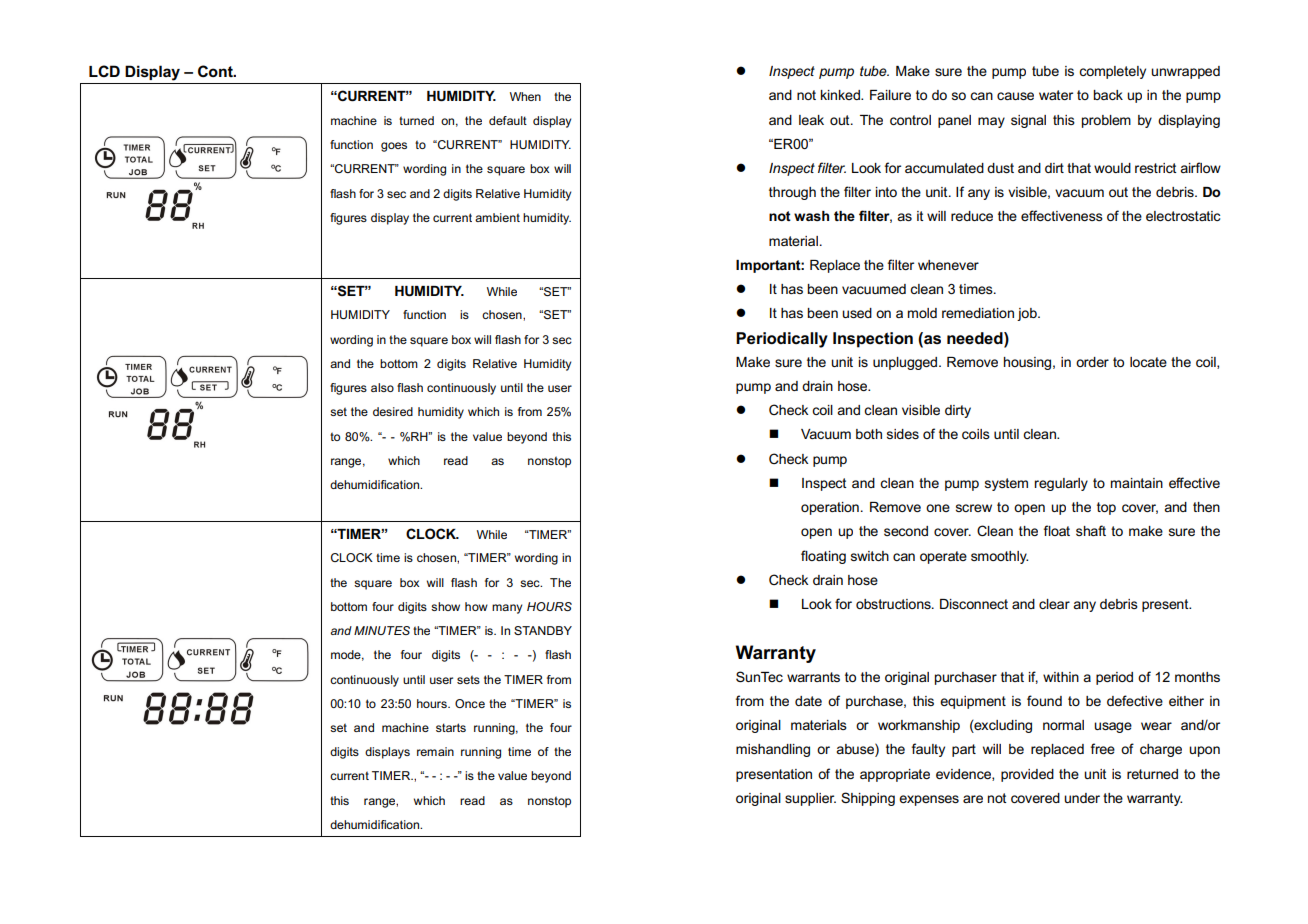 Image resolution: width=1308 pixels, height=924 pixels. Describe the element at coordinates (393, 411) in the screenshot. I see `desired` at that location.
